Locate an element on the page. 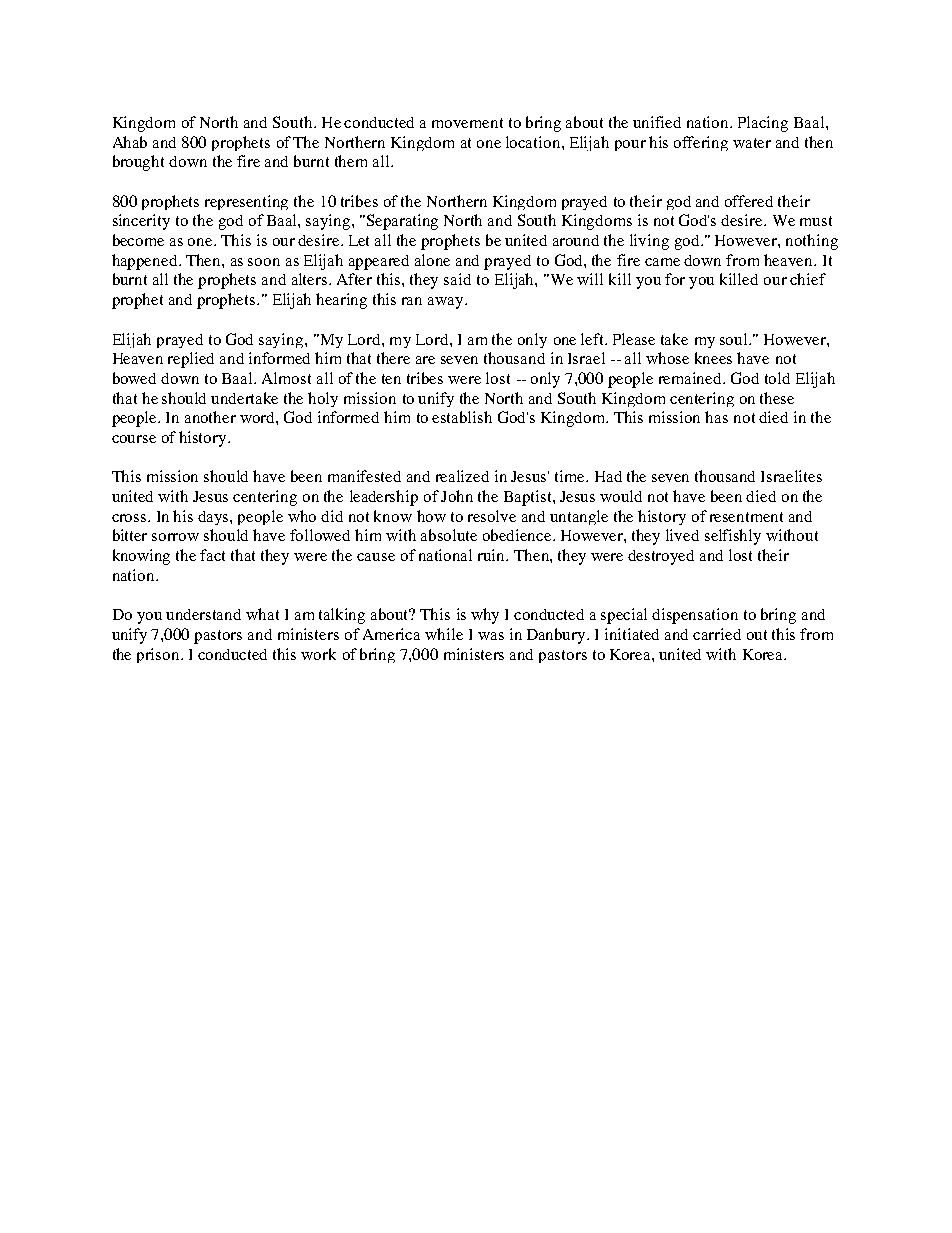  has is located at coordinates (716, 417).
